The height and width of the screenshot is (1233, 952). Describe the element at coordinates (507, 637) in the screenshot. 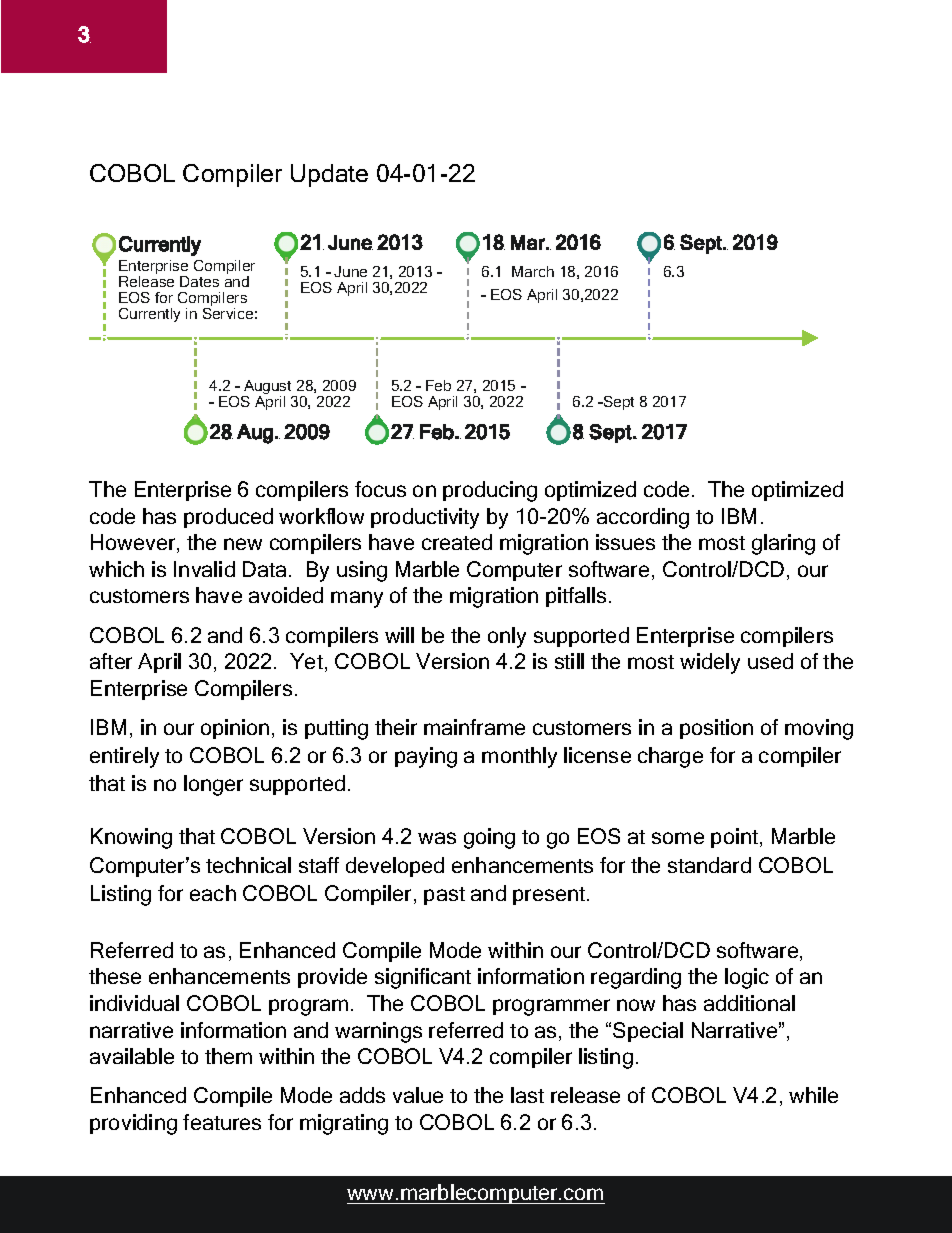

I see `only` at that location.
